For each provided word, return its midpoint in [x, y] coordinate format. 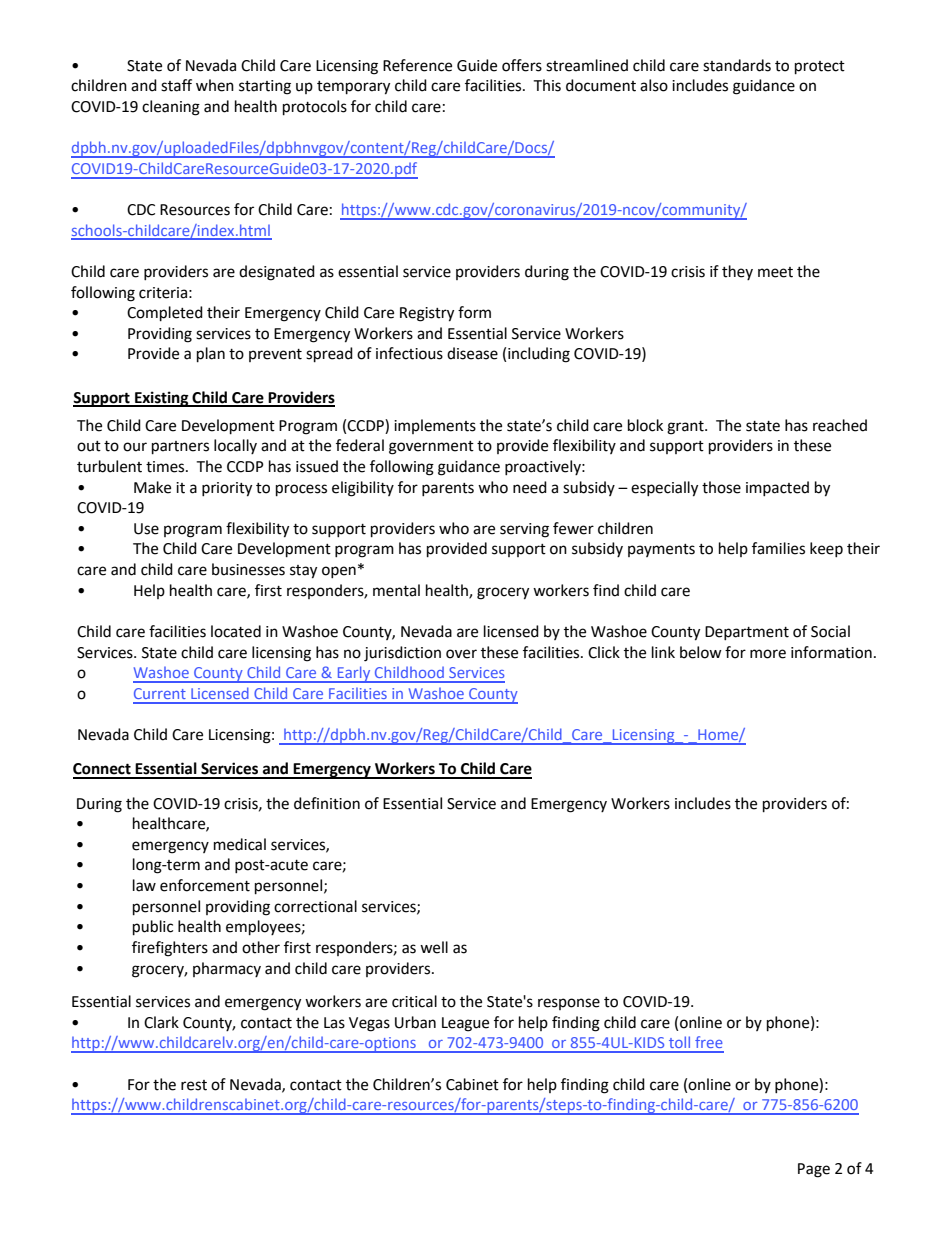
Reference [417, 65]
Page [814, 1170]
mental [396, 590]
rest [194, 1085]
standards [737, 65]
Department [747, 633]
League [465, 1024]
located [236, 631]
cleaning [171, 108]
